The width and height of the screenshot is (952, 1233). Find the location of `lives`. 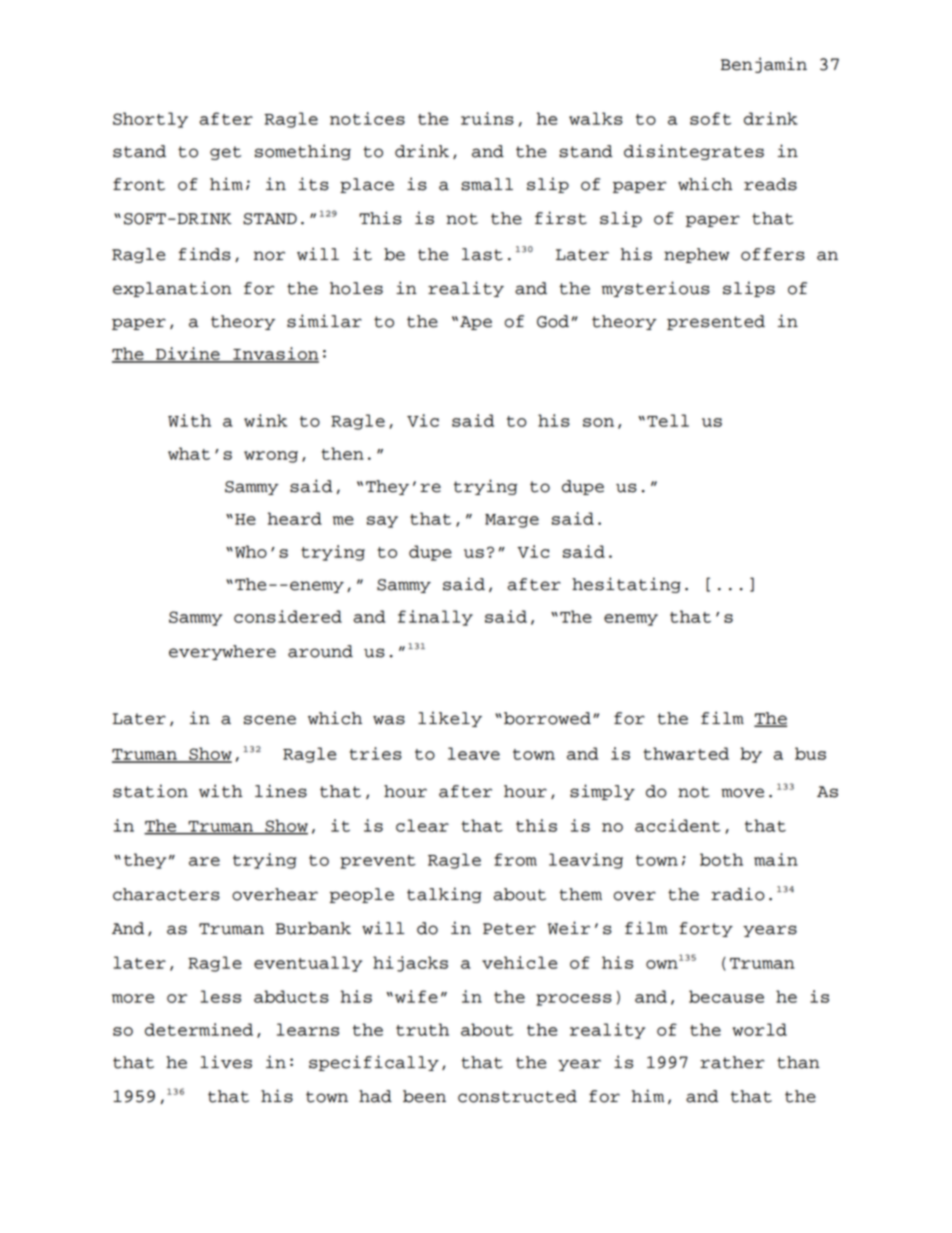

lives is located at coordinates (226, 1062).
